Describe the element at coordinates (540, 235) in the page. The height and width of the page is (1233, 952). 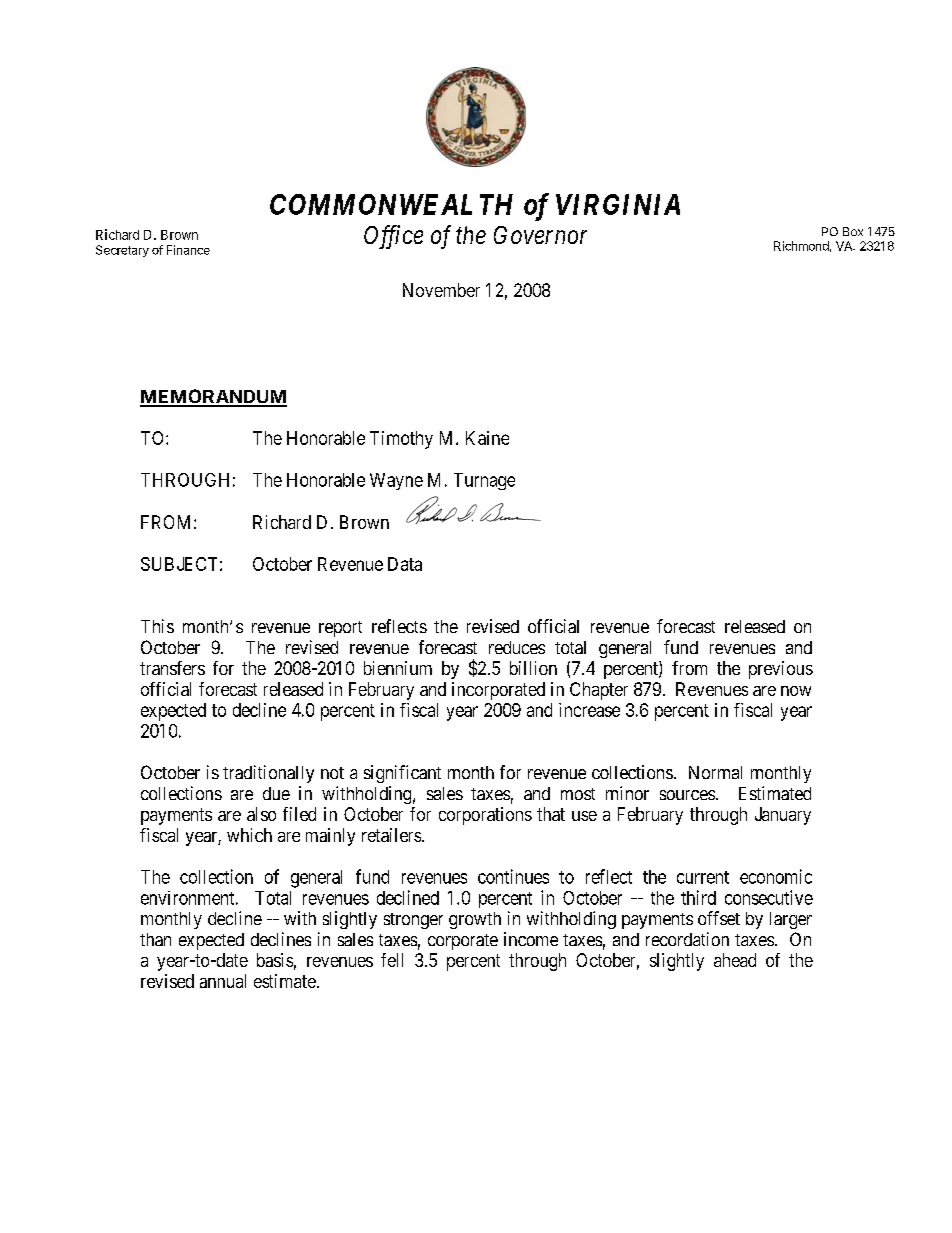
I see `Governor` at that location.
